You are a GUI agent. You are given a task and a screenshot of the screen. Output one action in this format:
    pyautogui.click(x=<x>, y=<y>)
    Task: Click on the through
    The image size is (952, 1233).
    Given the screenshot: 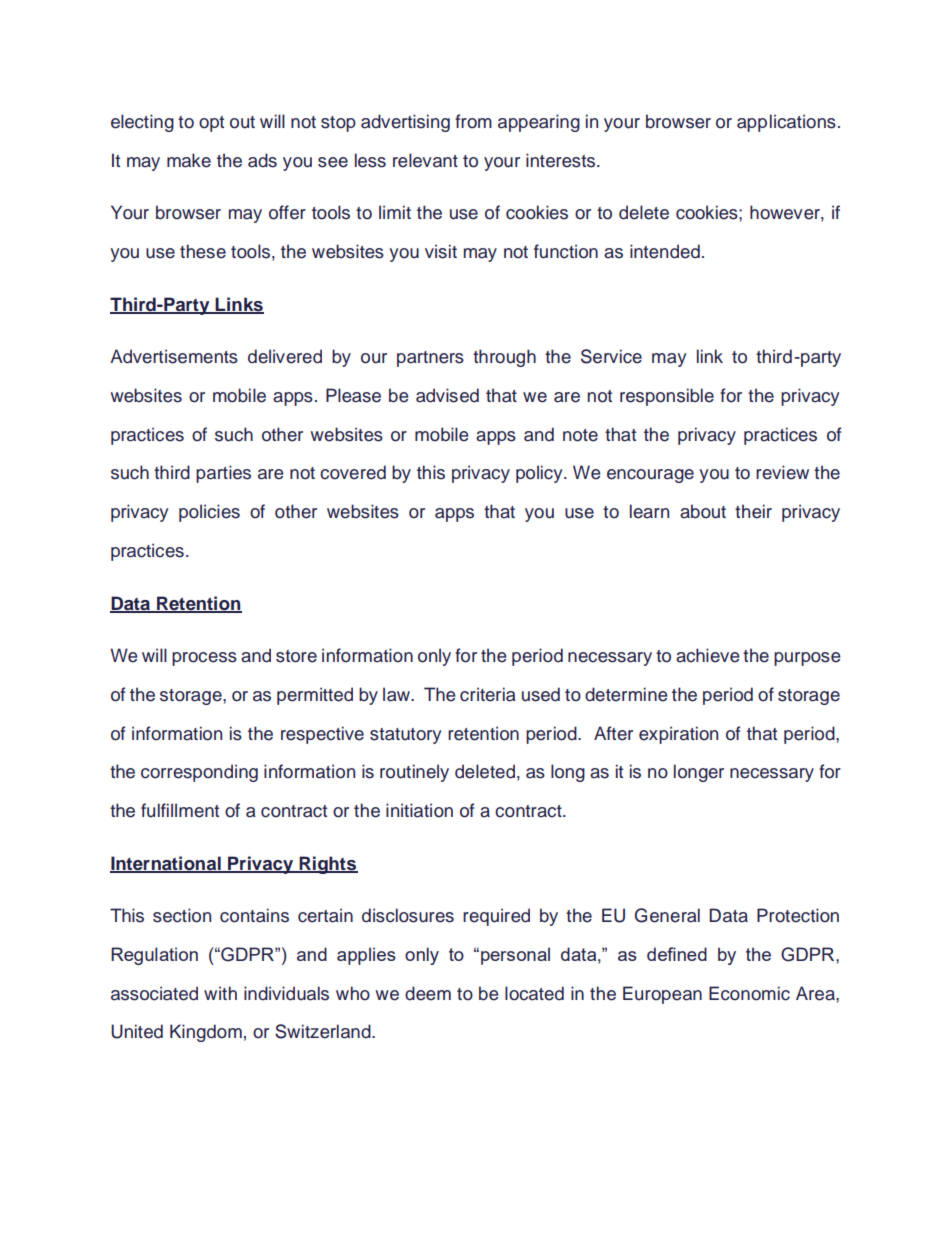 What is the action you would take?
    pyautogui.click(x=504, y=358)
